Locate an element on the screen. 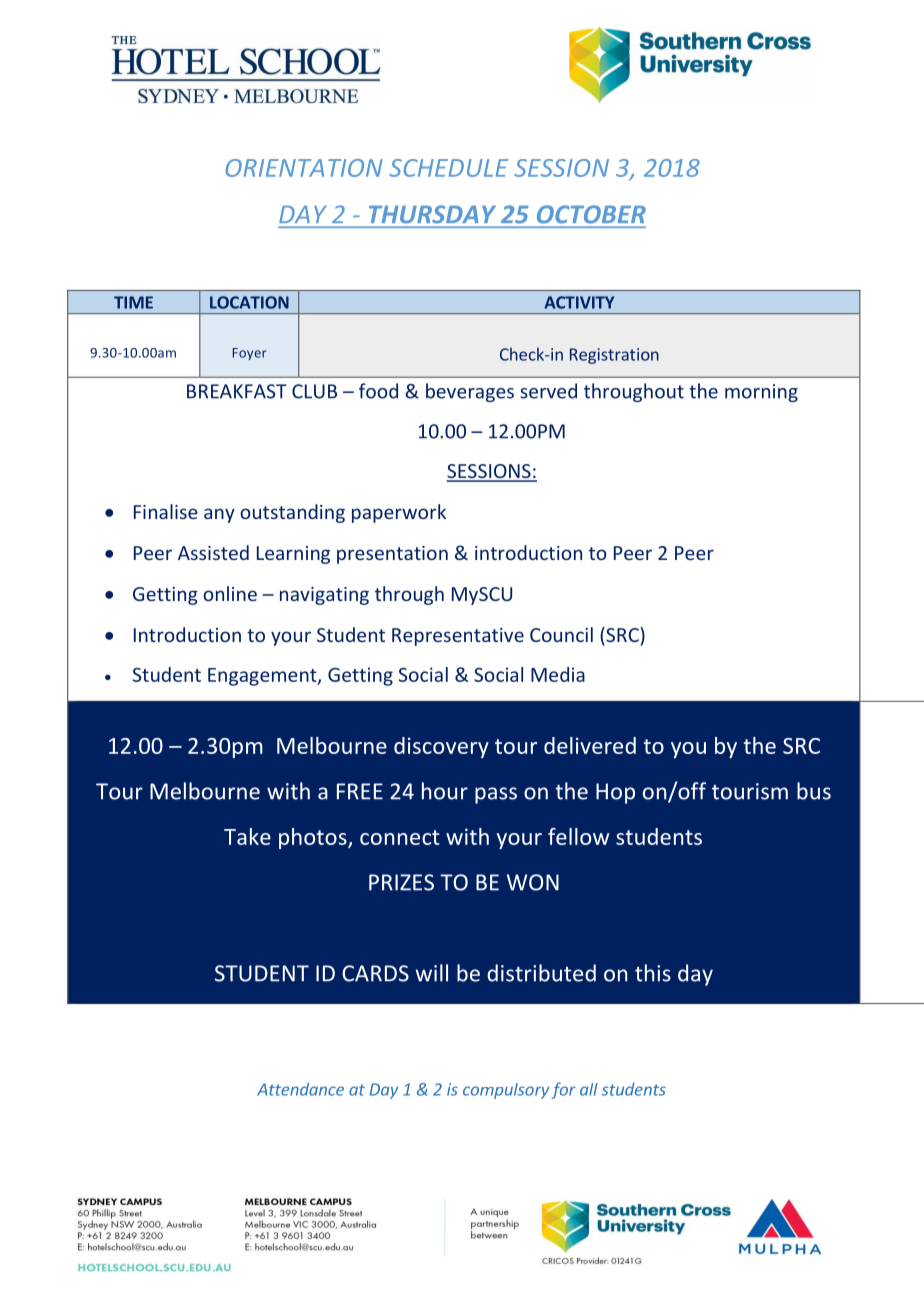 Image resolution: width=924 pixels, height=1308 pixels. THURSDAY is located at coordinates (432, 214).
